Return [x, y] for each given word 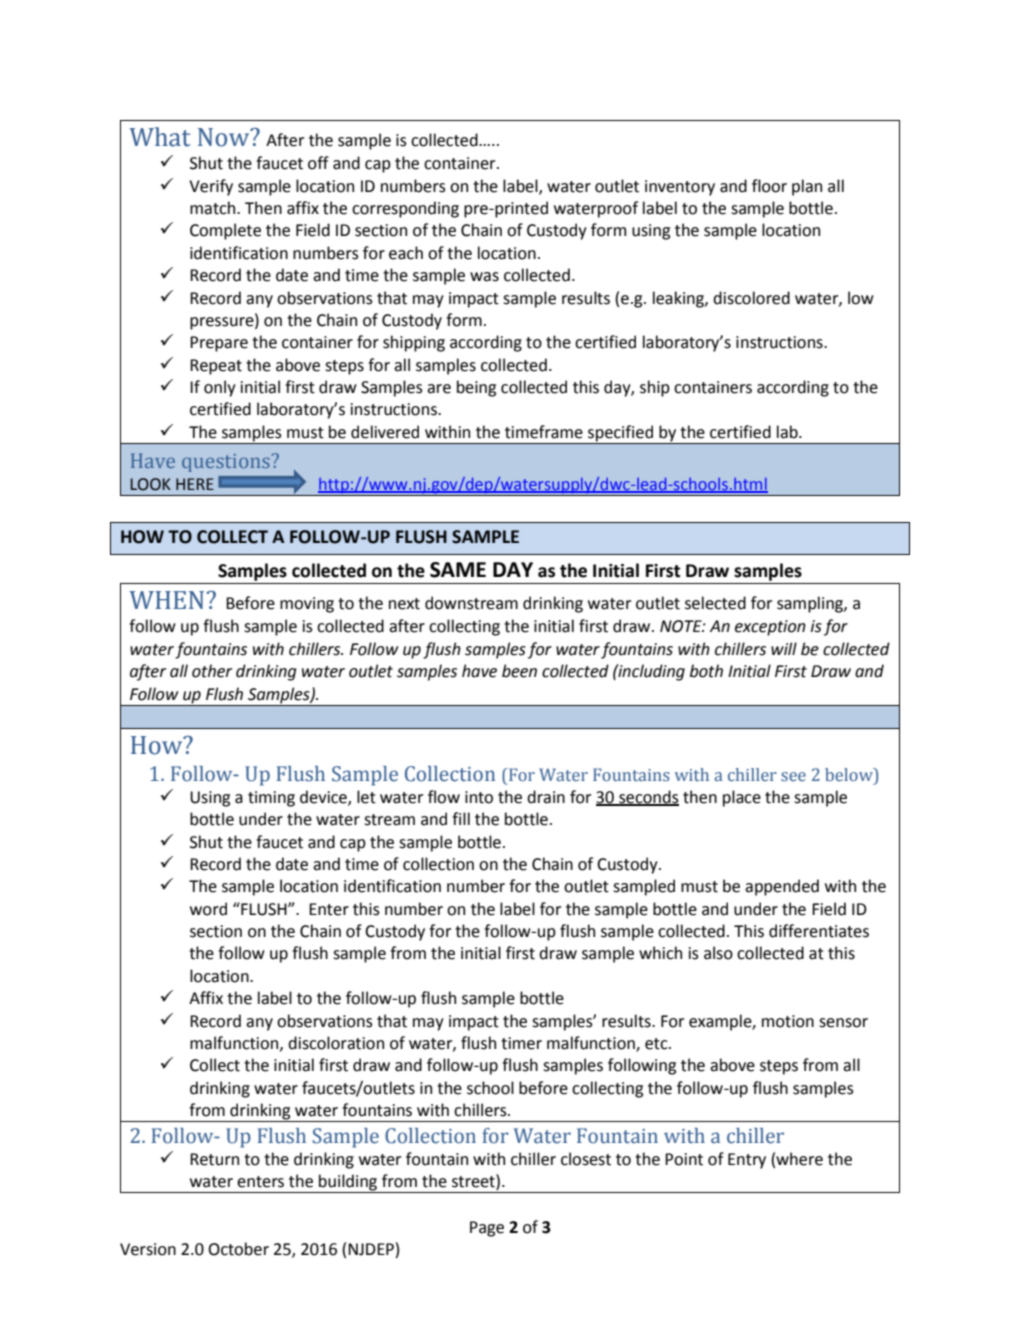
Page [487, 1229]
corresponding [405, 209]
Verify [211, 187]
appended [782, 887]
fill [461, 818]
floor [769, 186]
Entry [747, 1161]
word [208, 909]
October [238, 1249]
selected [715, 603]
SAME [458, 570]
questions [226, 463]
